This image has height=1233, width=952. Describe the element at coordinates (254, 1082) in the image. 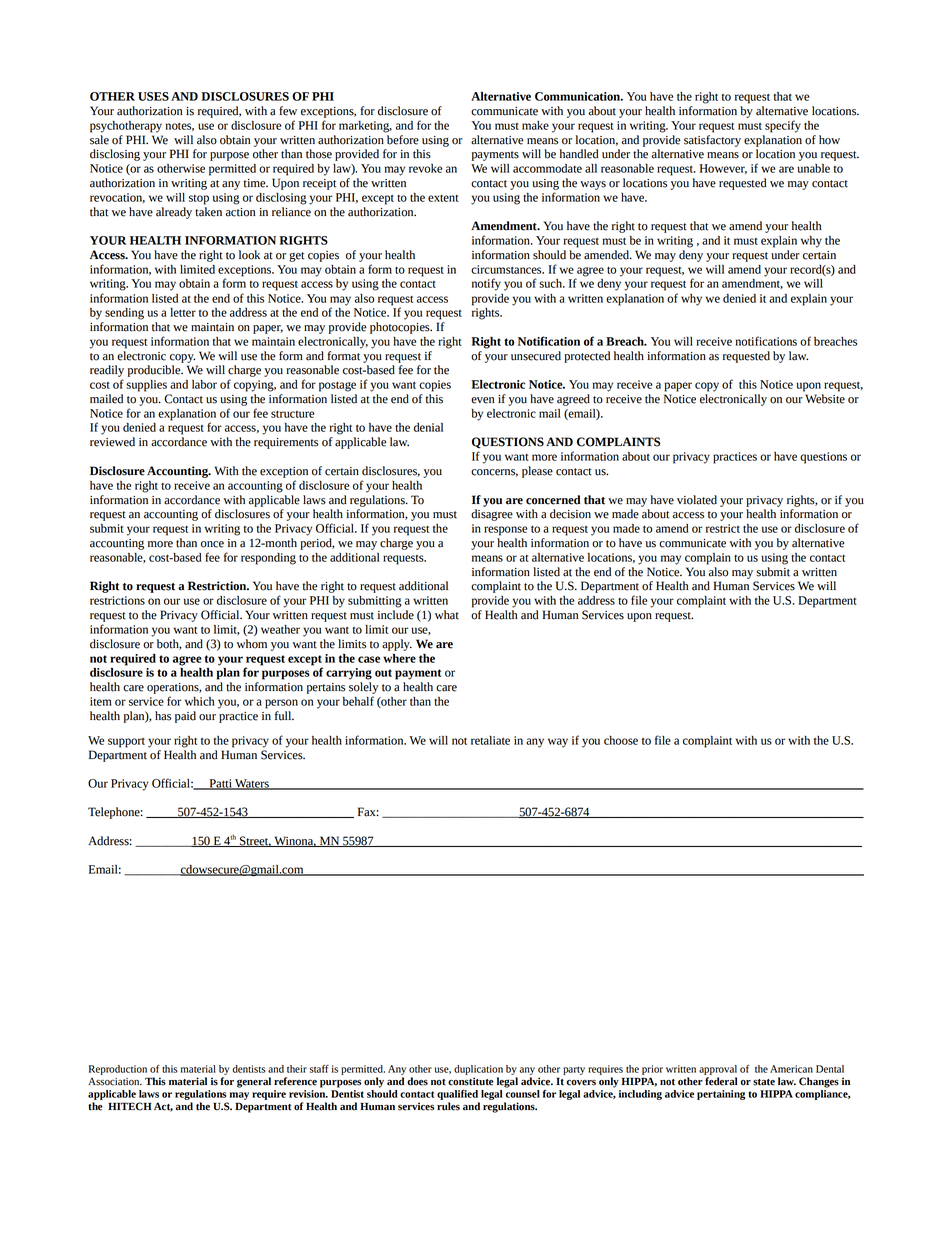

I see `general` at that location.
